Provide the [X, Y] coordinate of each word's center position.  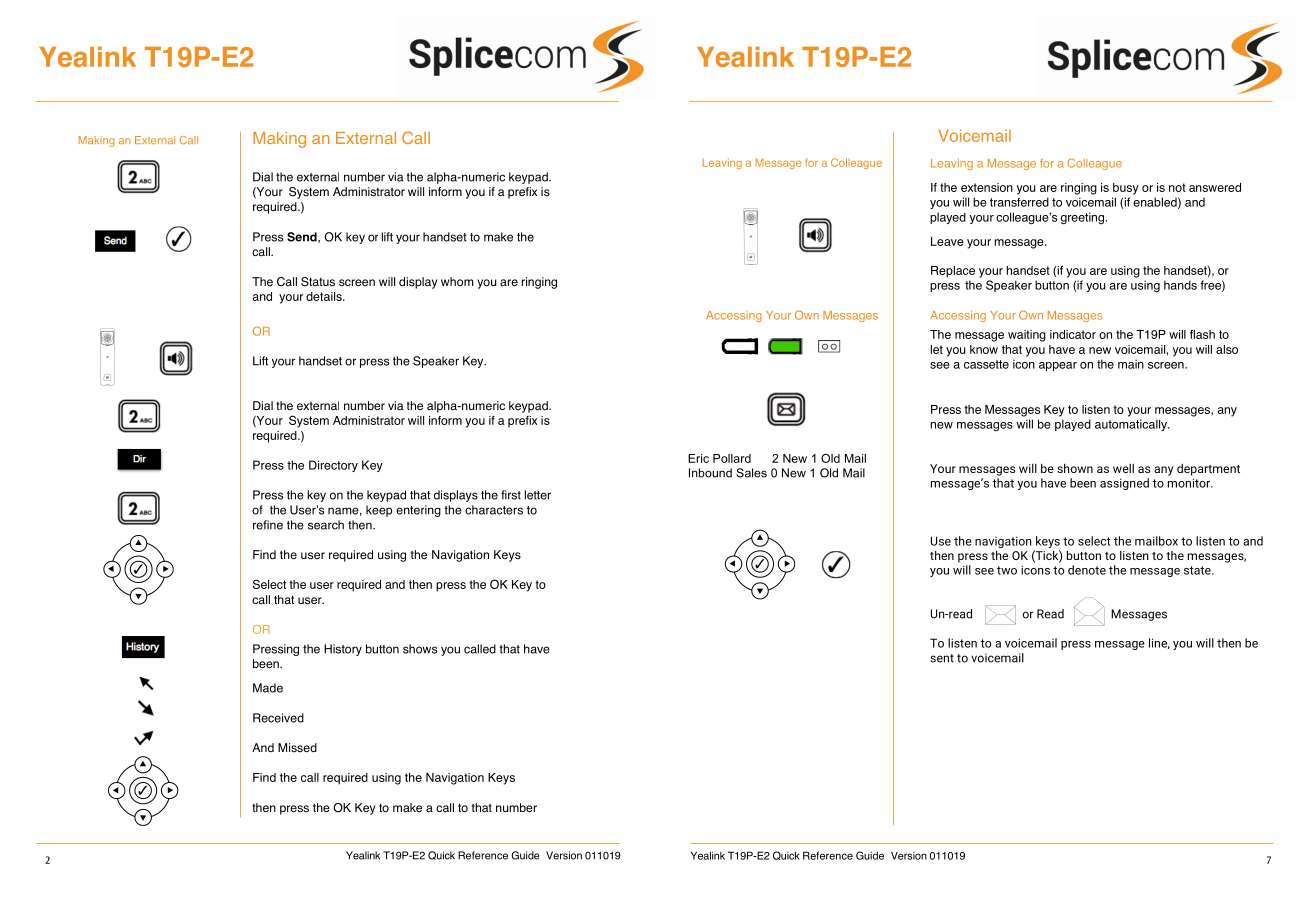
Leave [947, 241]
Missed [297, 748]
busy [1126, 189]
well [1123, 468]
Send [303, 237]
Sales [751, 473]
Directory [333, 466]
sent [942, 658]
